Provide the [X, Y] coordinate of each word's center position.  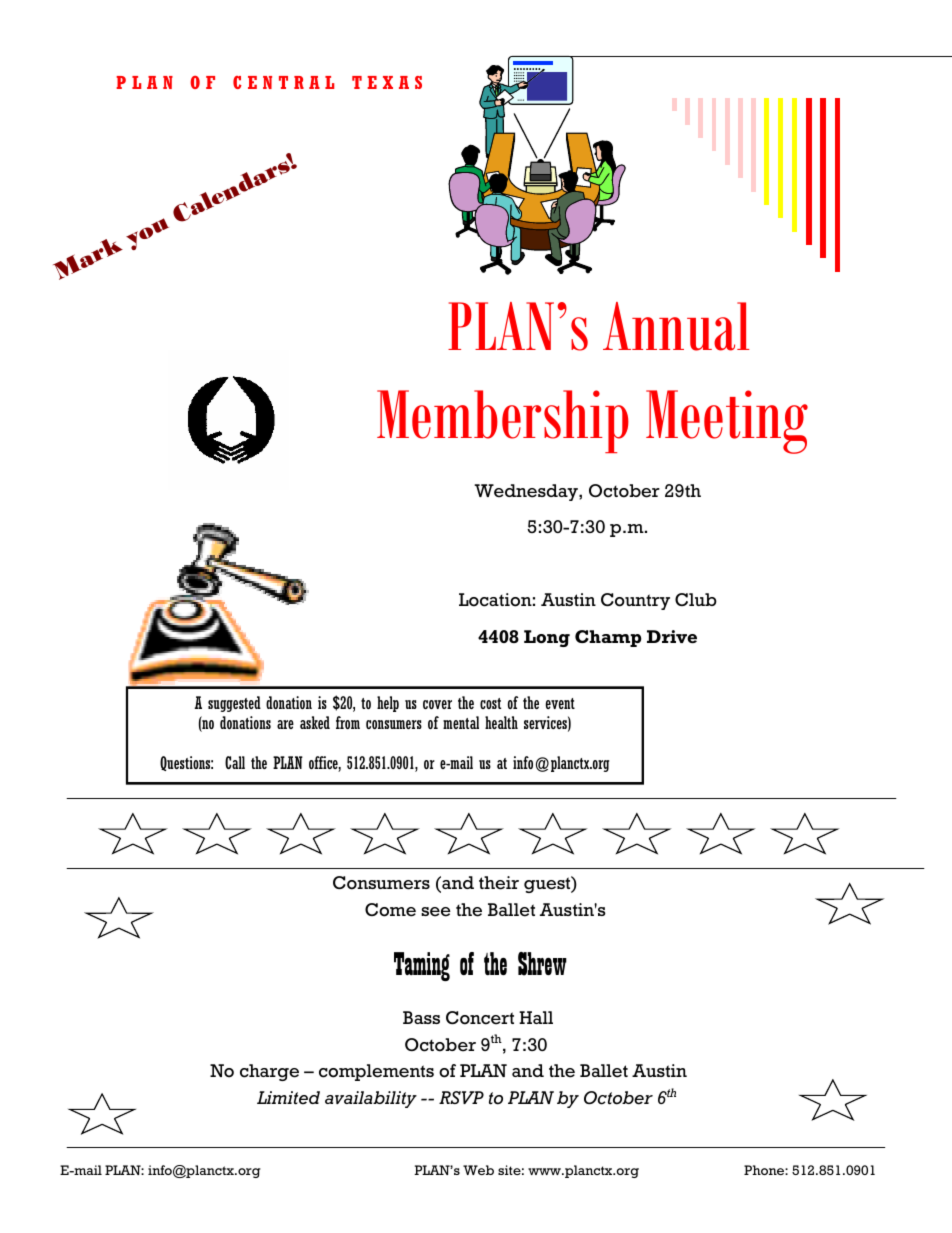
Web [478, 1170]
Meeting [727, 422]
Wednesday [527, 492]
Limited [288, 1098]
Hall [536, 1017]
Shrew [542, 964]
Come [390, 910]
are [285, 724]
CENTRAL [283, 82]
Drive [672, 636]
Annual [676, 326]
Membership [503, 421]
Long [547, 638]
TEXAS [387, 82]
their [499, 883]
